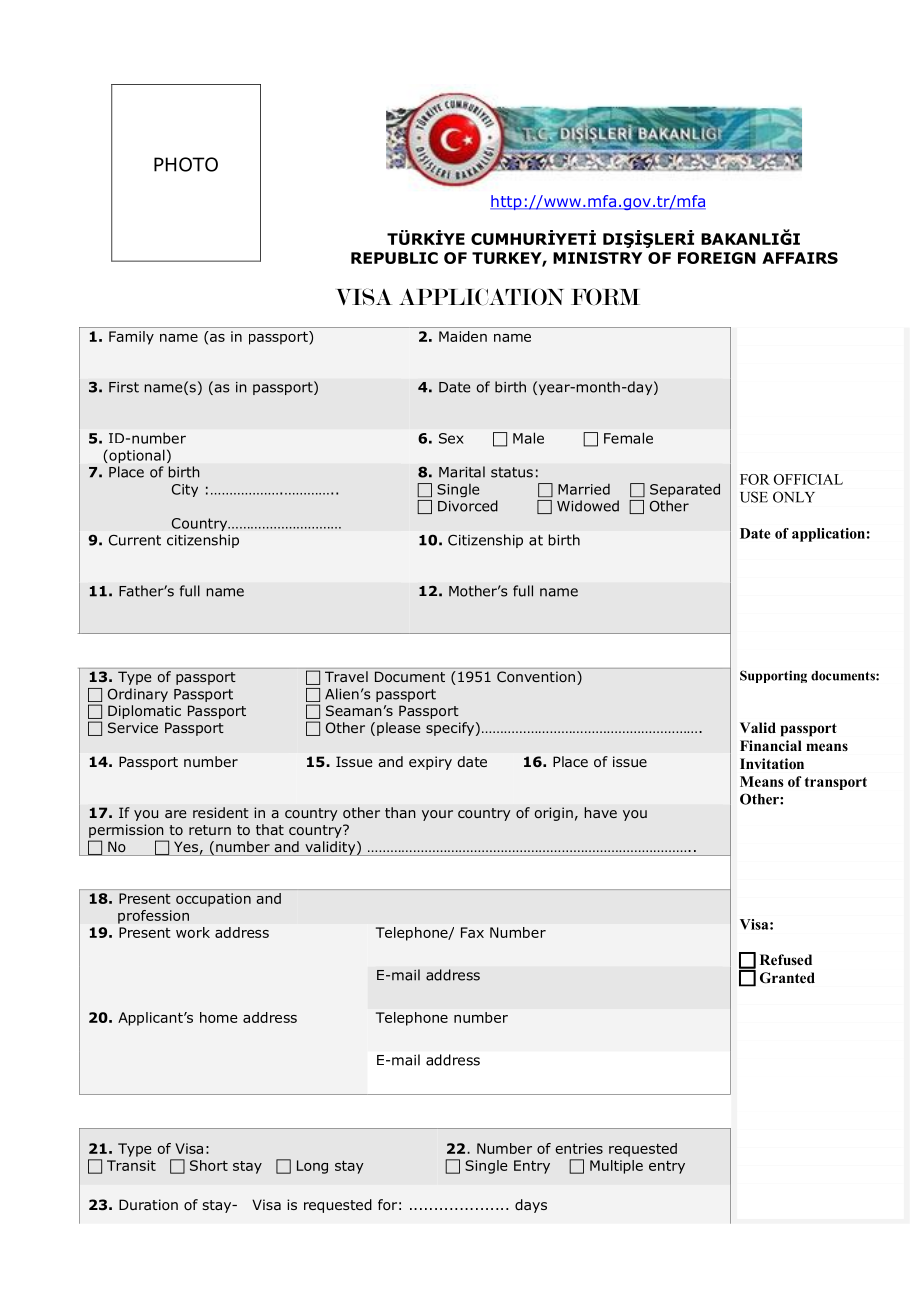 The height and width of the screenshot is (1308, 924). I want to click on expiry, so click(430, 763).
